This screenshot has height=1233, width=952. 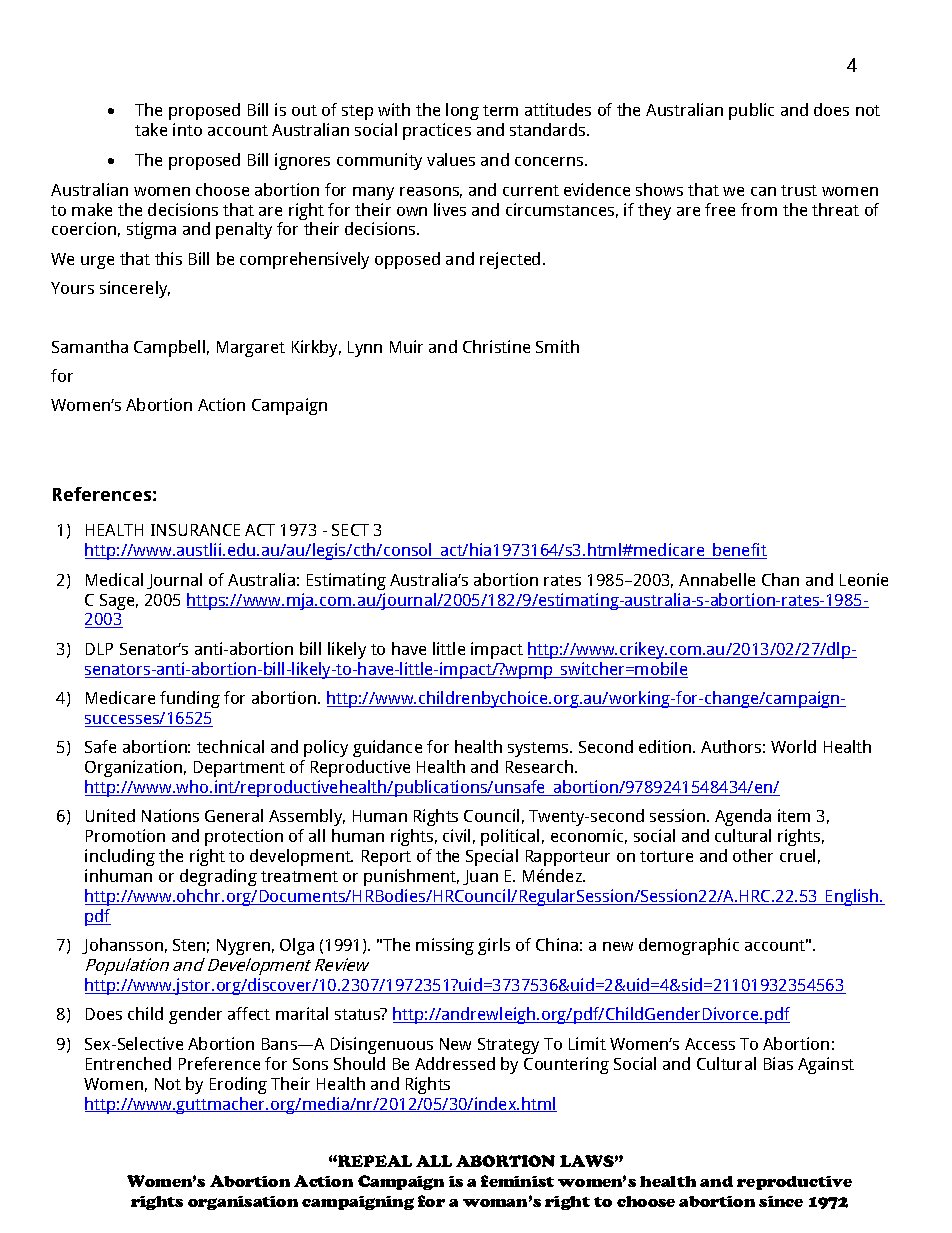 What do you see at coordinates (230, 746) in the screenshot?
I see `technical` at bounding box center [230, 746].
